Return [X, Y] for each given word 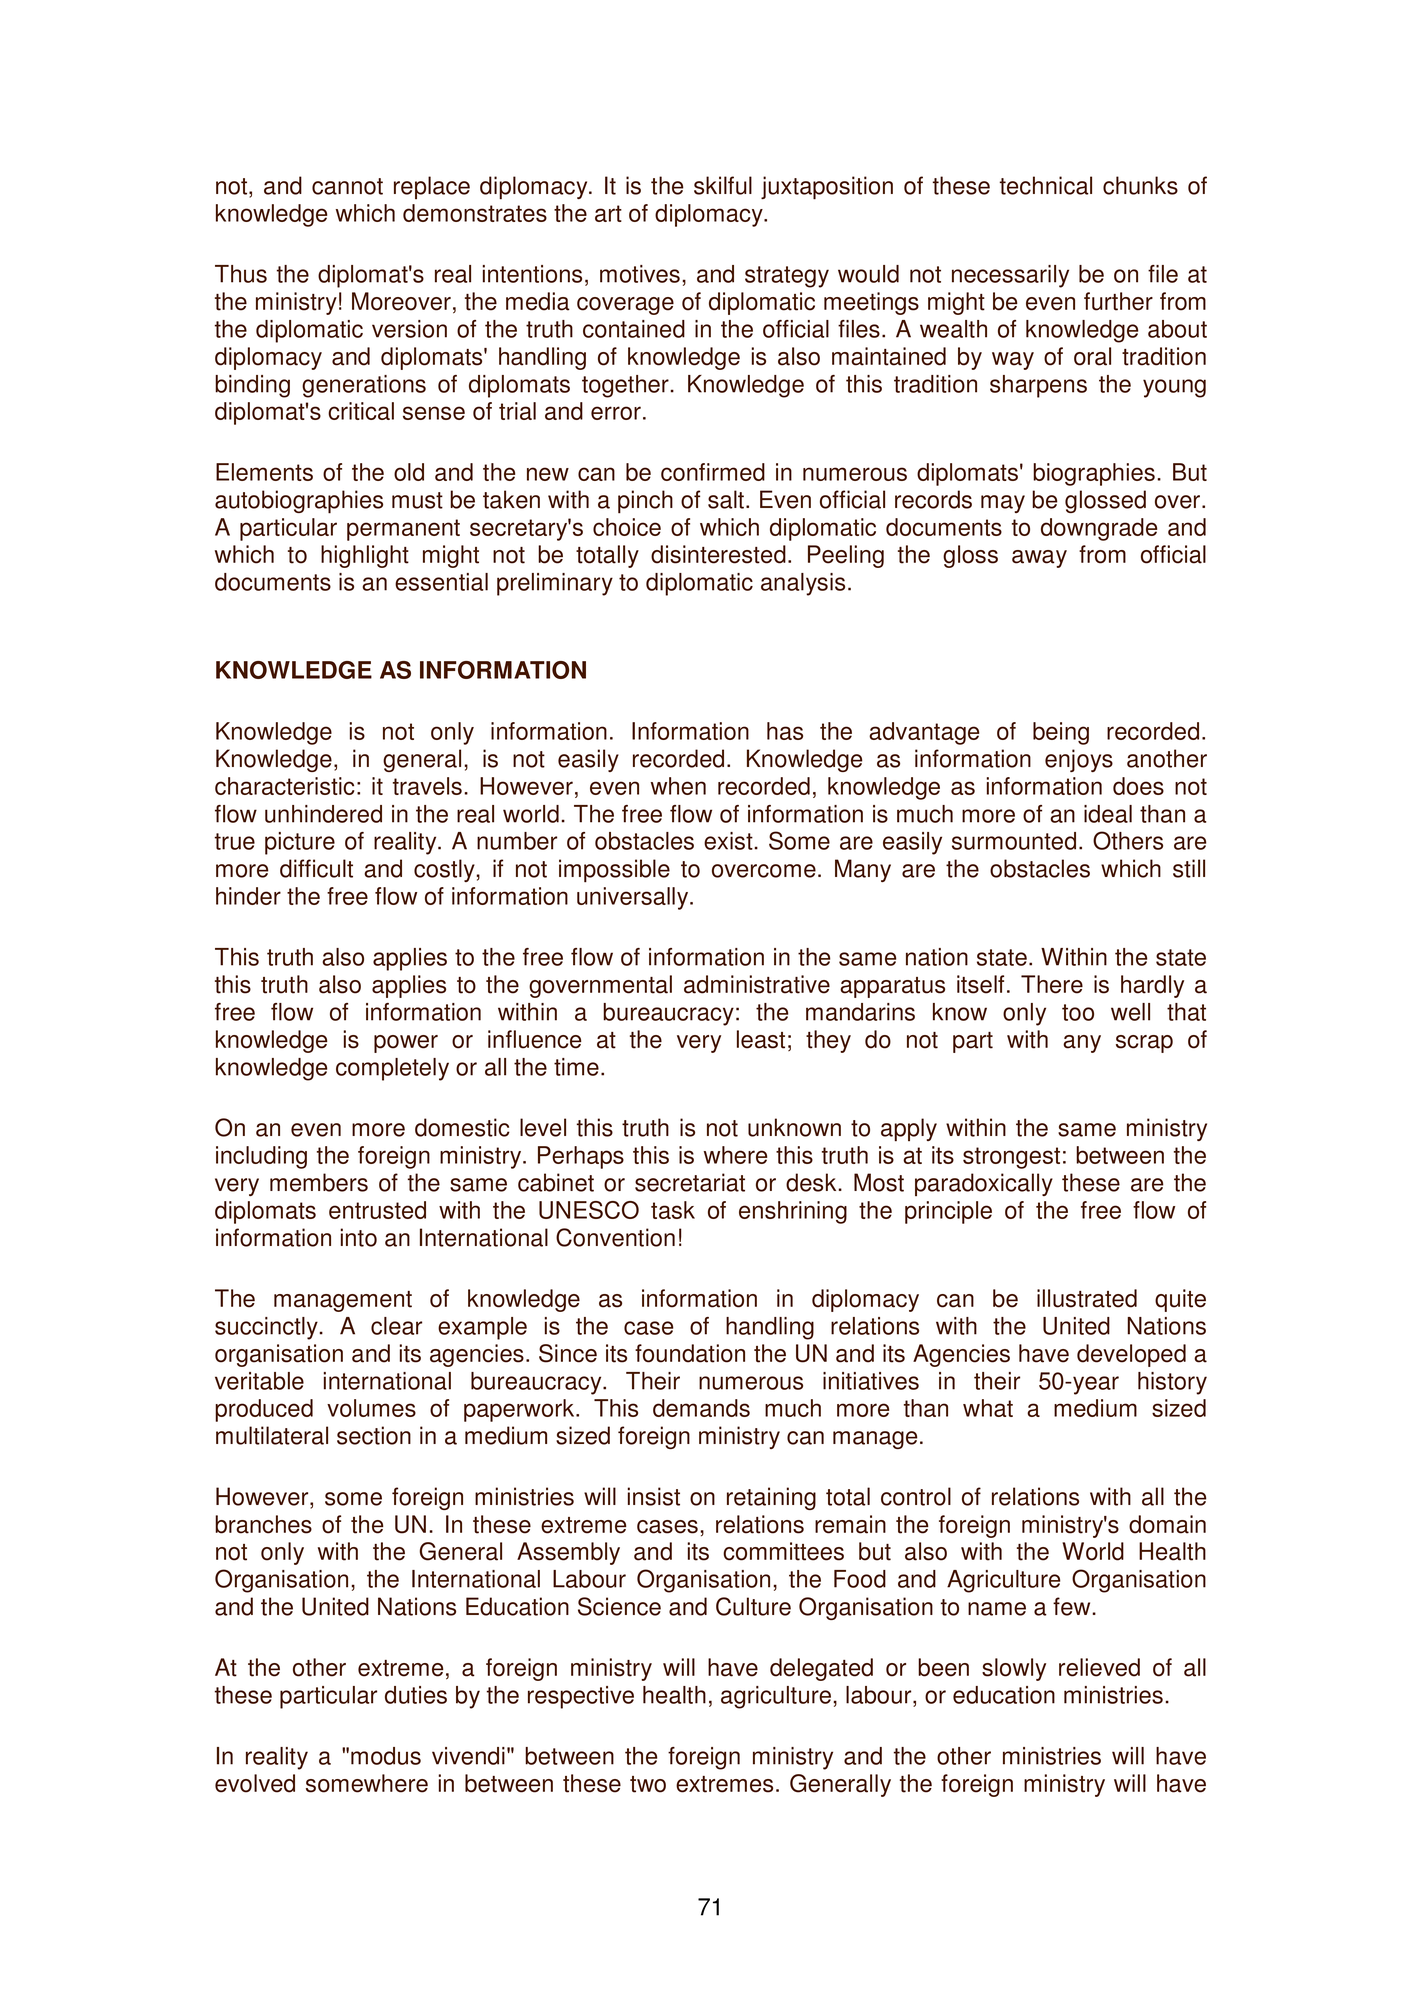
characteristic [285, 786]
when [678, 786]
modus [386, 1756]
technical [1046, 185]
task [673, 1210]
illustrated [1087, 1298]
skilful [723, 185]
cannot [347, 186]
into [359, 1237]
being [1061, 733]
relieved [1099, 1667]
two [648, 1784]
